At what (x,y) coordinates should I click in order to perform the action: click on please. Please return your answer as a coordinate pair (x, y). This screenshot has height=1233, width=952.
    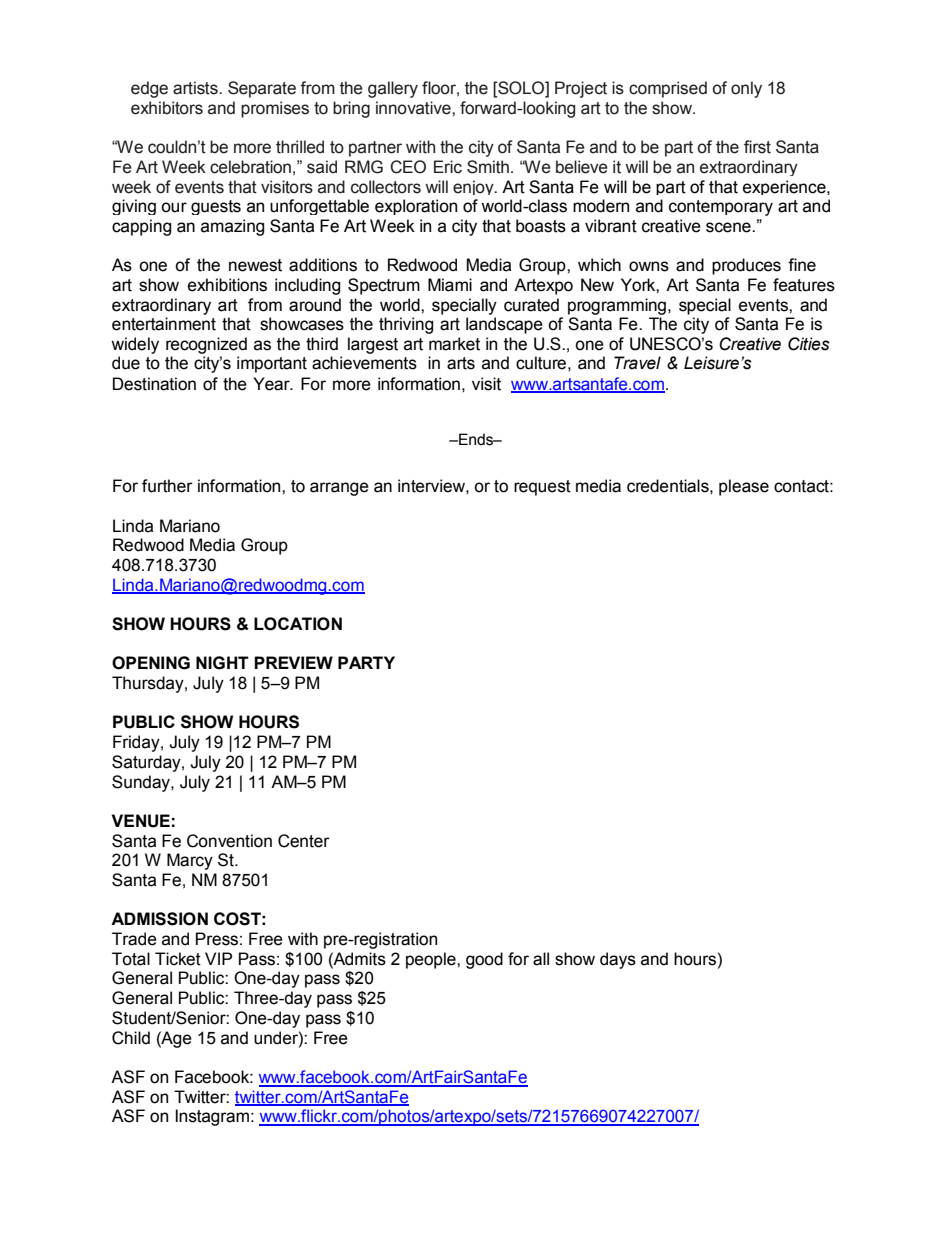
    Looking at the image, I should click on (744, 487).
